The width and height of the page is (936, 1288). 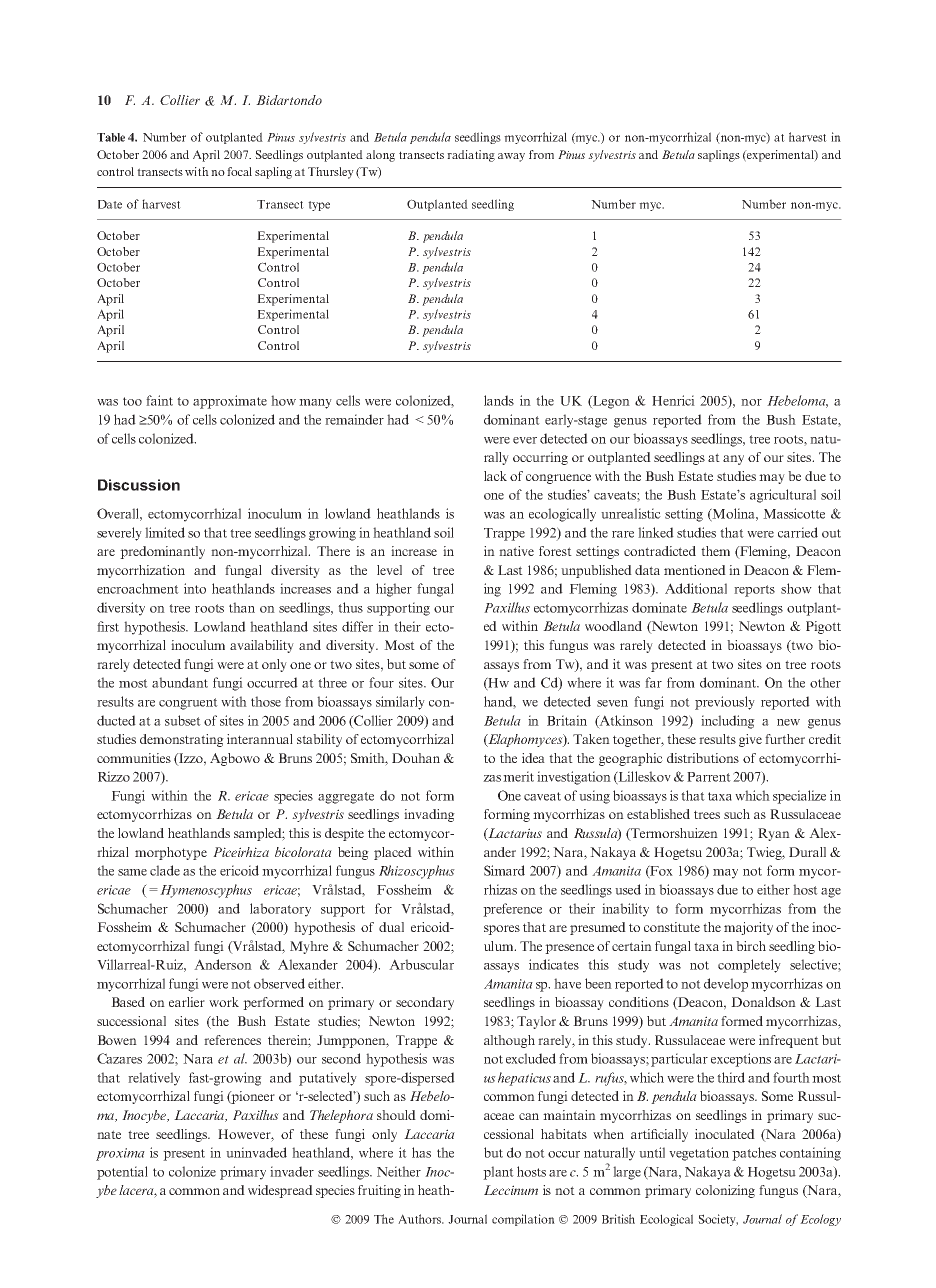 I want to click on radiating, so click(x=471, y=156).
